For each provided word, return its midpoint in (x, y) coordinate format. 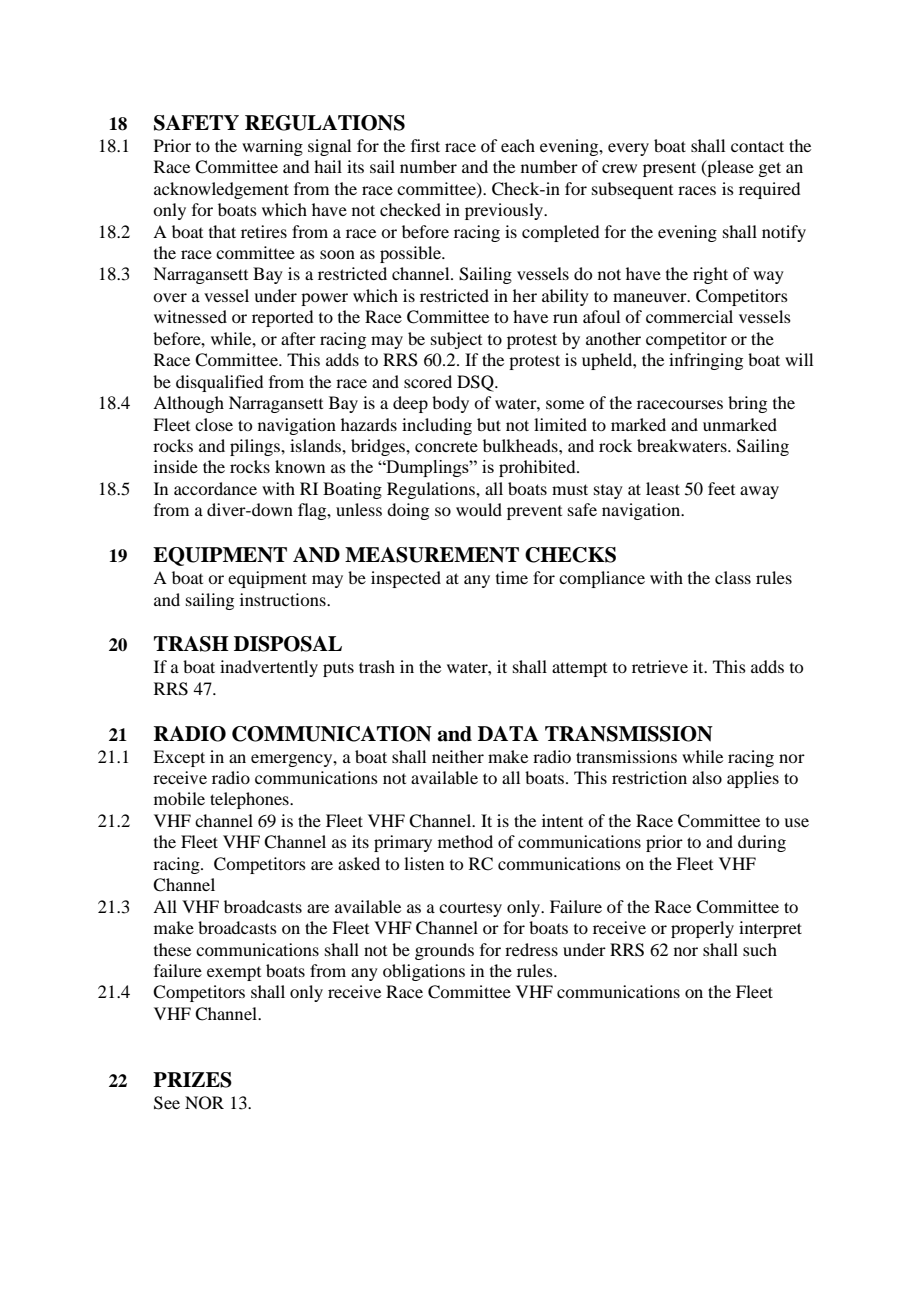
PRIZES (192, 1080)
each (518, 145)
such (760, 949)
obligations (424, 972)
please (729, 168)
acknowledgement (221, 190)
